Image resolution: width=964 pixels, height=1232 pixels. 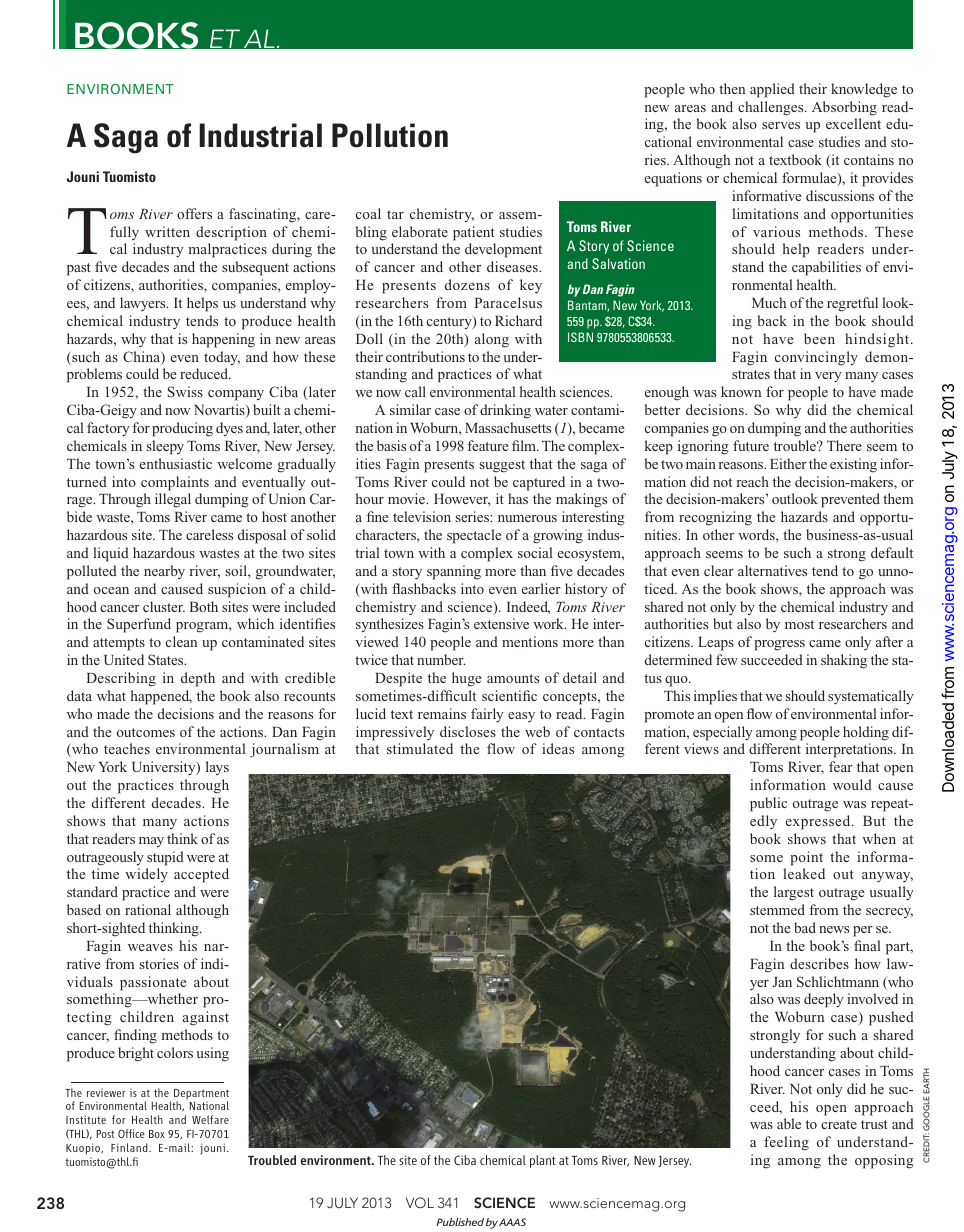 I want to click on Either, so click(x=788, y=463).
